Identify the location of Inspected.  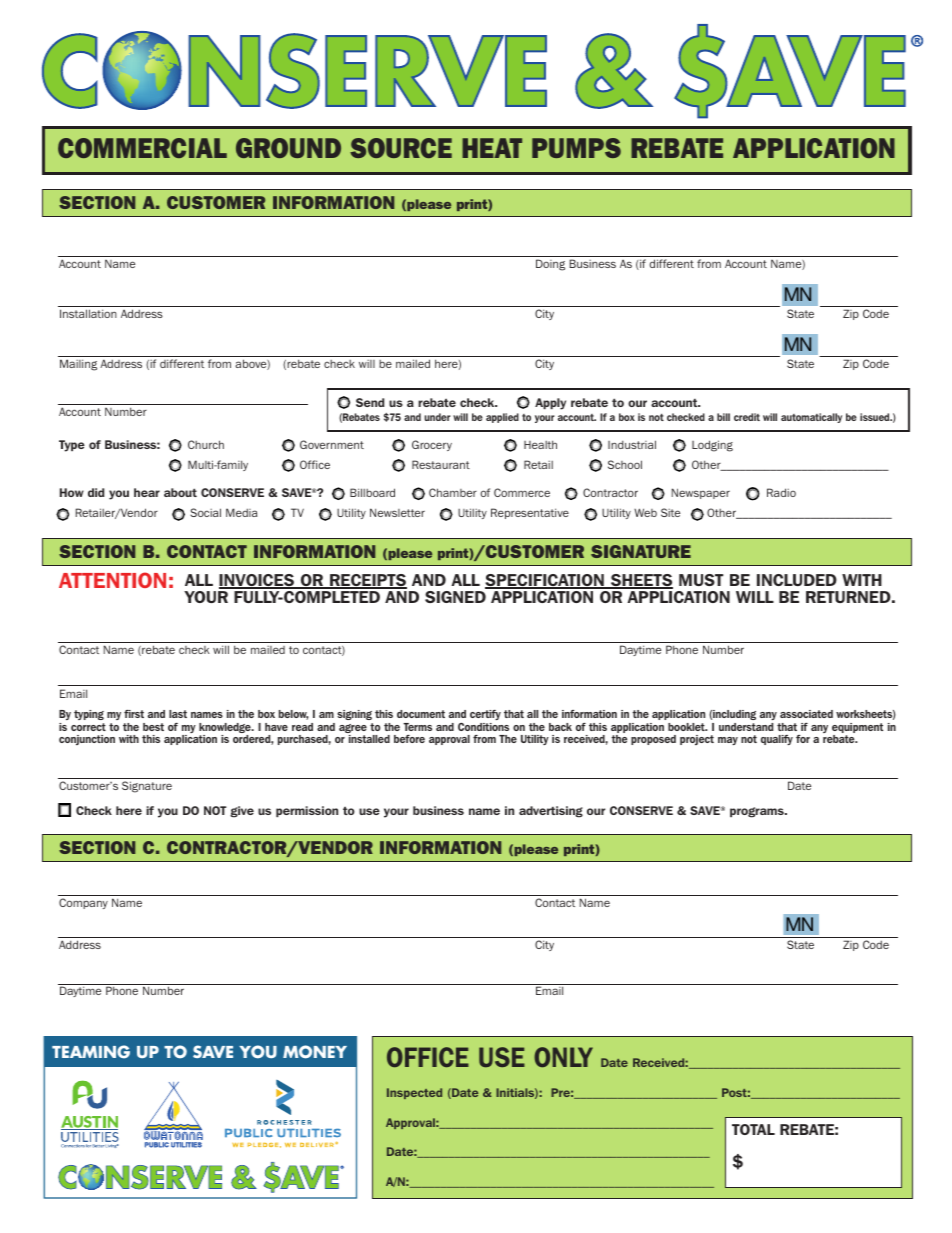
(414, 1093).
